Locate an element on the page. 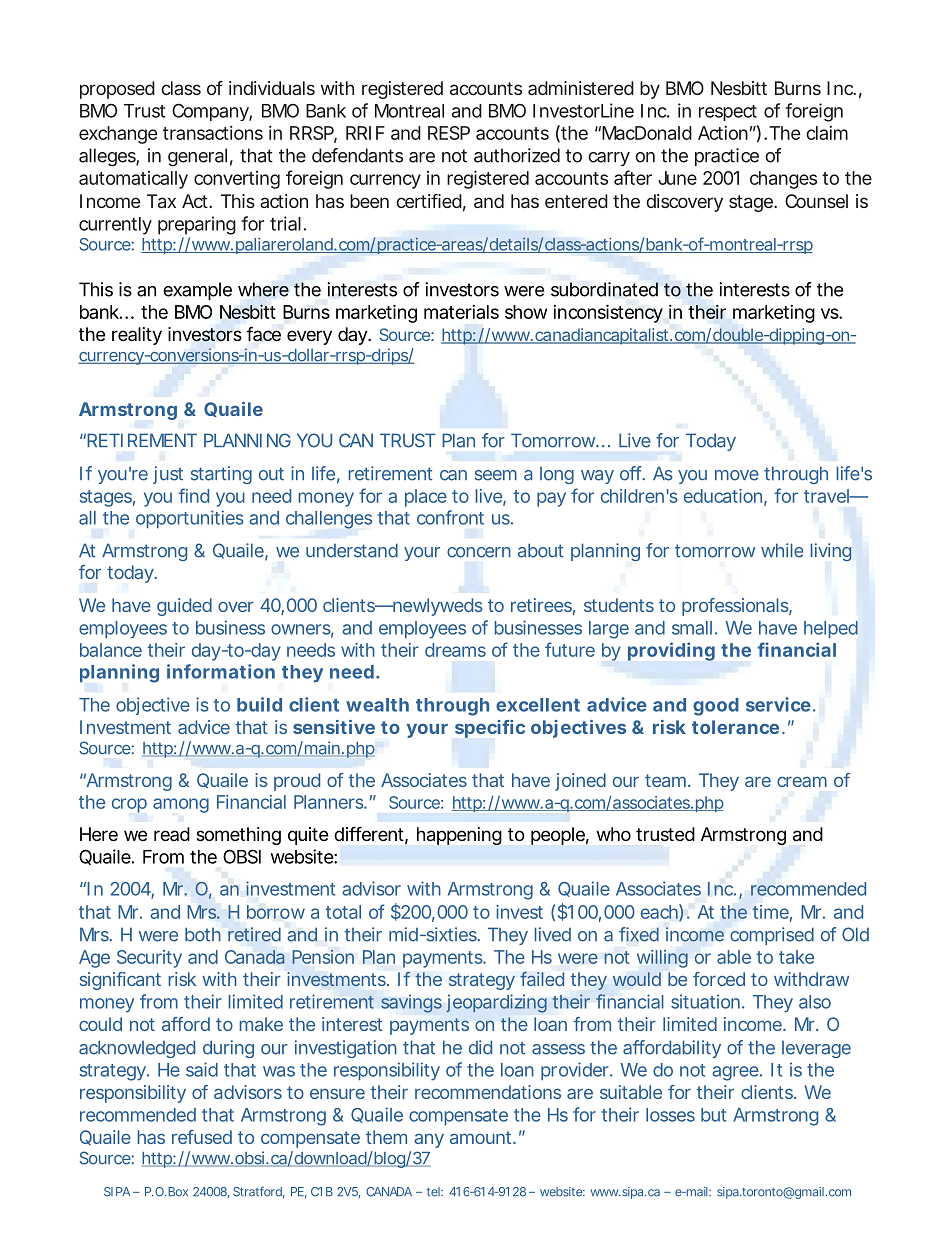 The image size is (952, 1233). among is located at coordinates (181, 805).
